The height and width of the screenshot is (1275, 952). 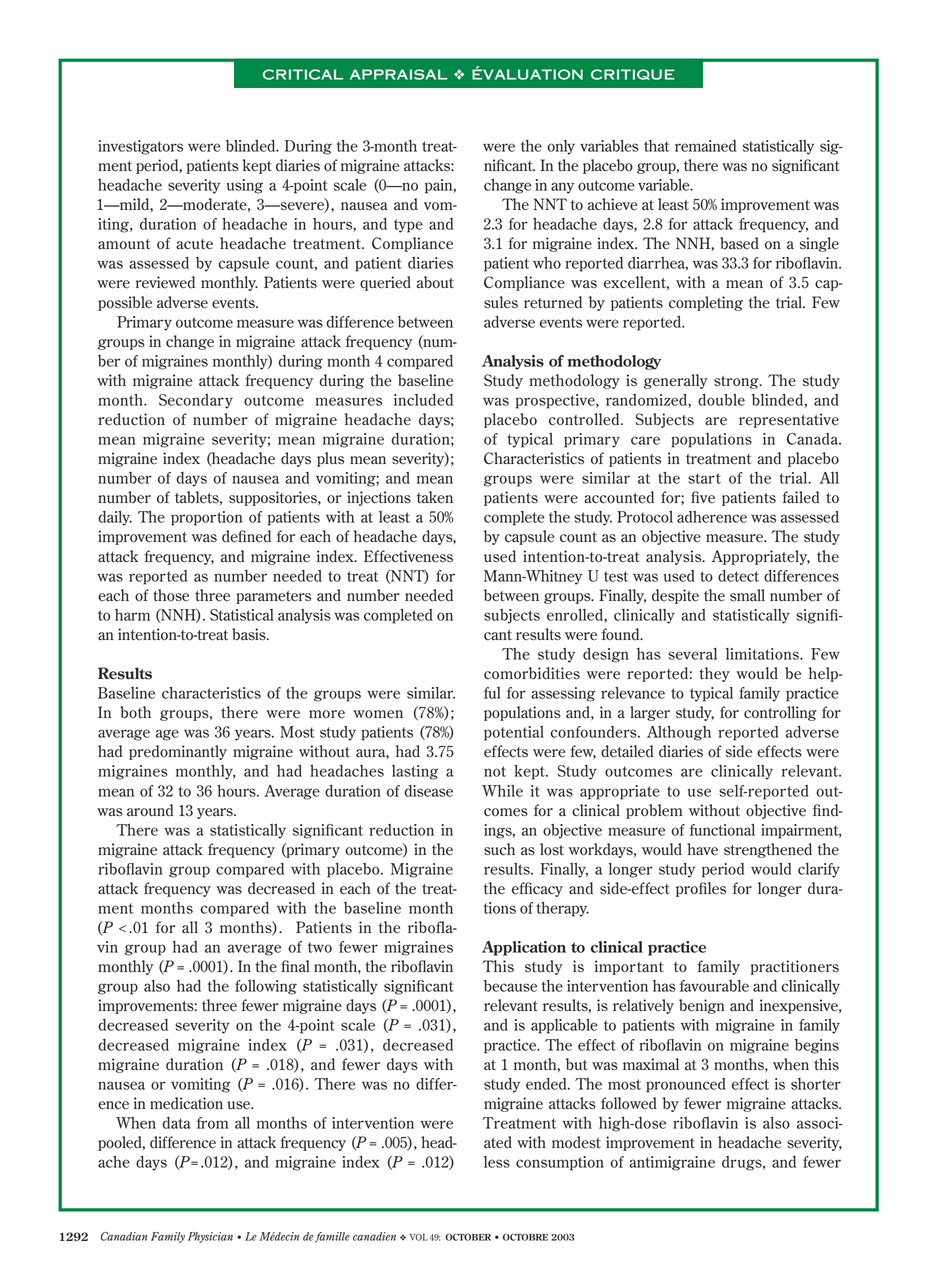 What do you see at coordinates (705, 146) in the screenshot?
I see `remained` at bounding box center [705, 146].
